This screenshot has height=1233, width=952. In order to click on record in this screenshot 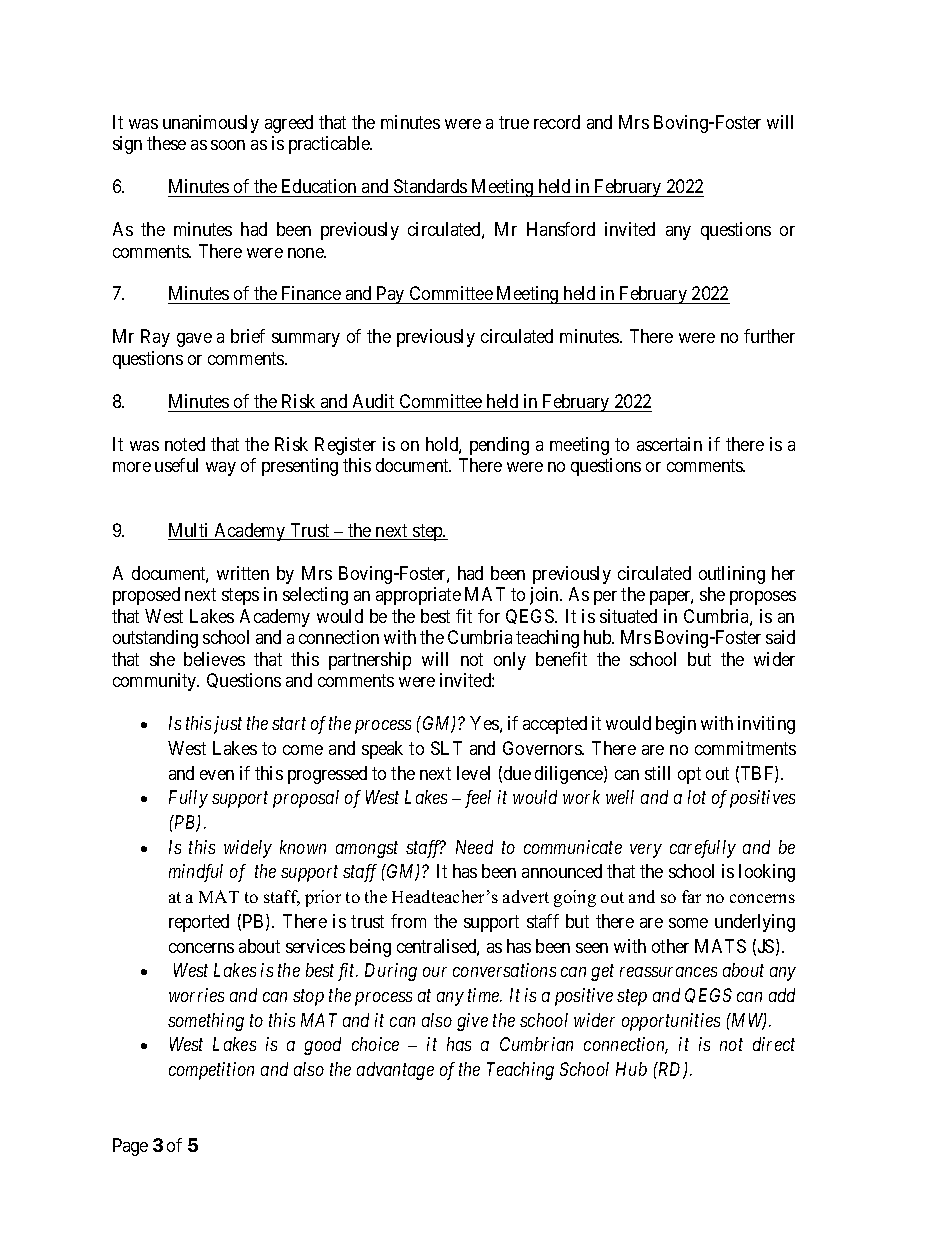, I will do `click(557, 122)`.
